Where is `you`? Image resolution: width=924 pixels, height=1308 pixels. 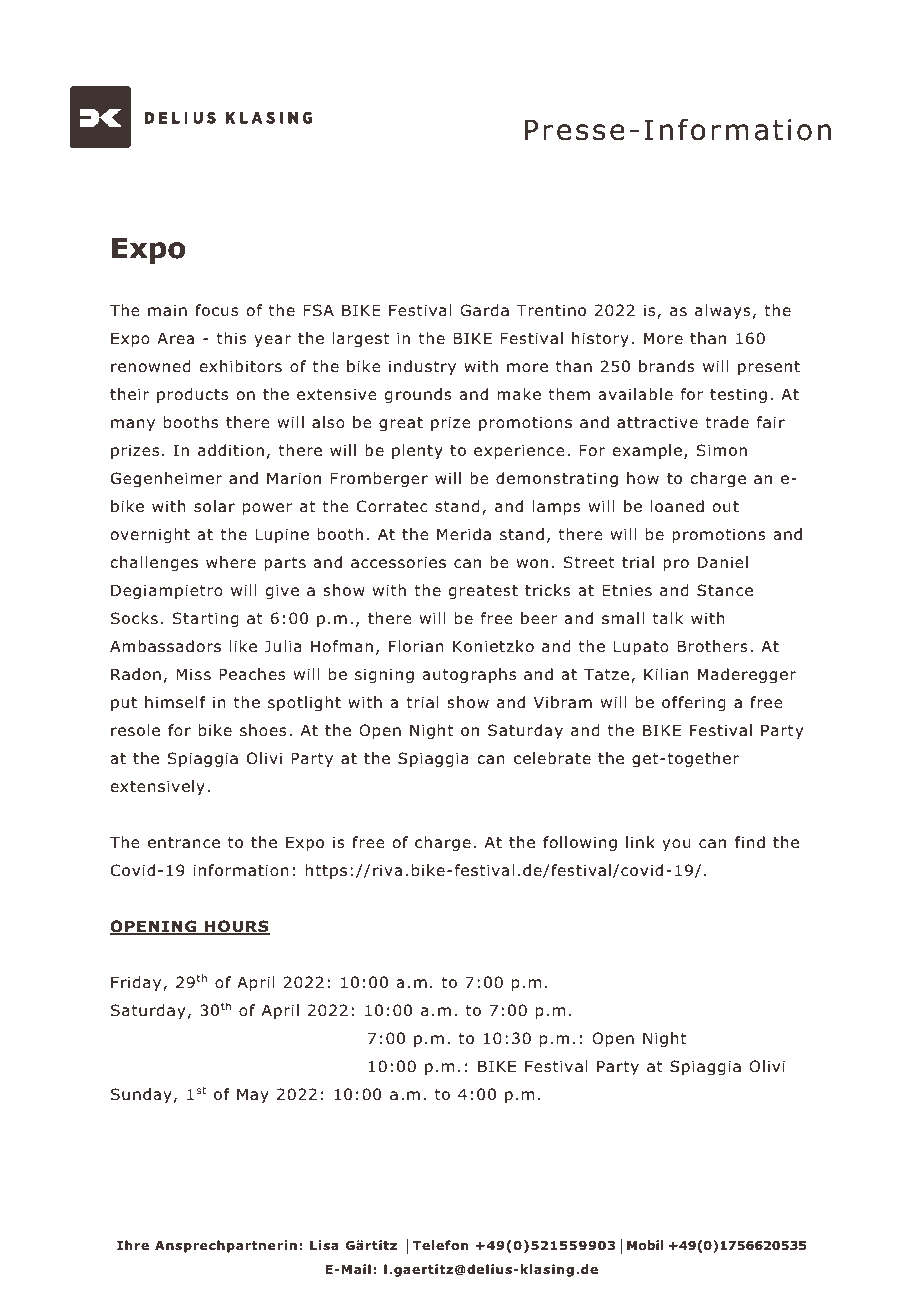
you is located at coordinates (676, 845).
